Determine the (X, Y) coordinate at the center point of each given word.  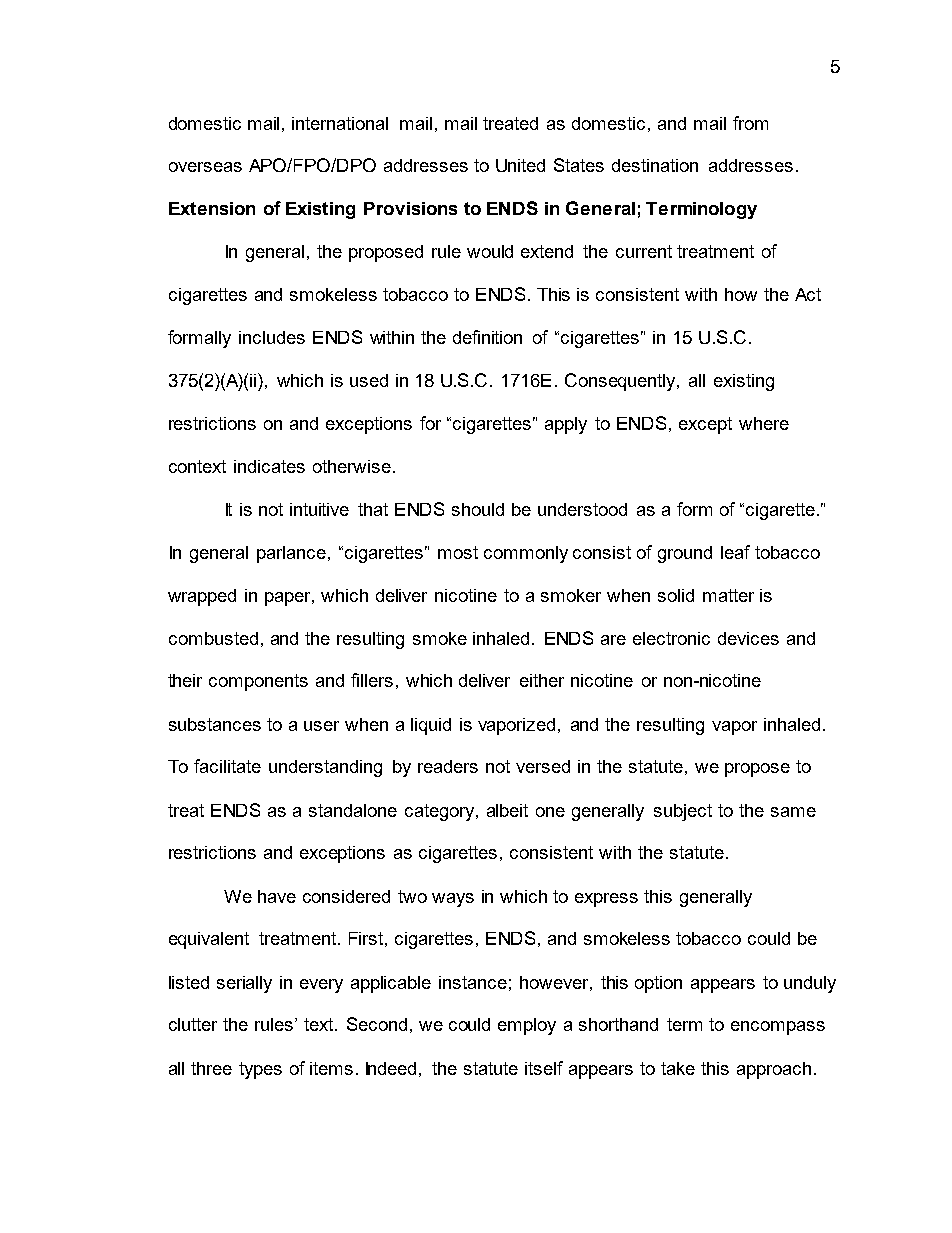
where (764, 423)
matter (728, 595)
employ (527, 1026)
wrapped (202, 597)
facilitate (227, 766)
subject (683, 812)
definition (487, 337)
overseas (205, 167)
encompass (778, 1028)
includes (272, 337)
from (750, 123)
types (260, 1070)
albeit (507, 810)
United (520, 165)
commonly (526, 554)
